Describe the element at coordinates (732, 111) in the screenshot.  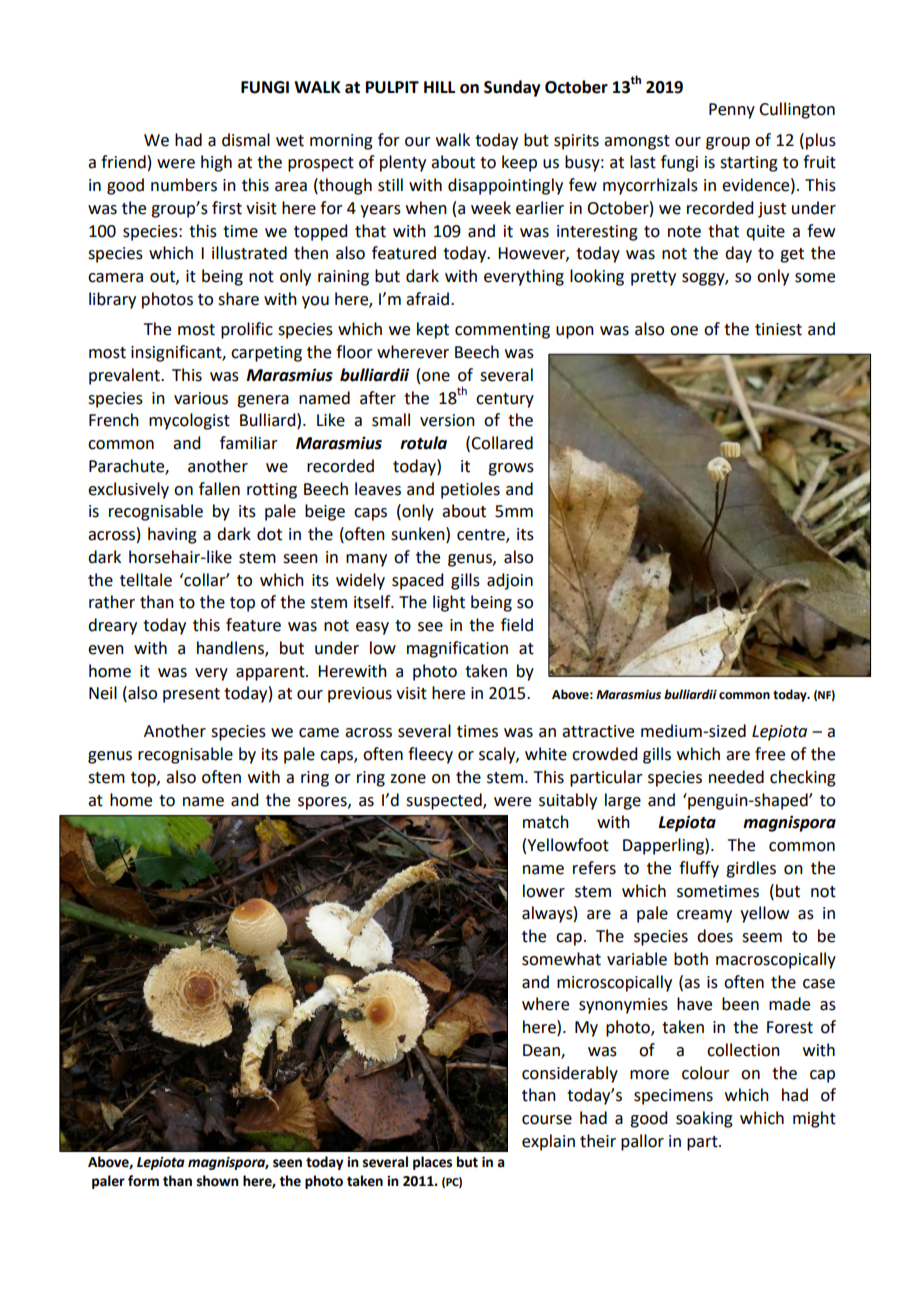
I see `Penny` at that location.
